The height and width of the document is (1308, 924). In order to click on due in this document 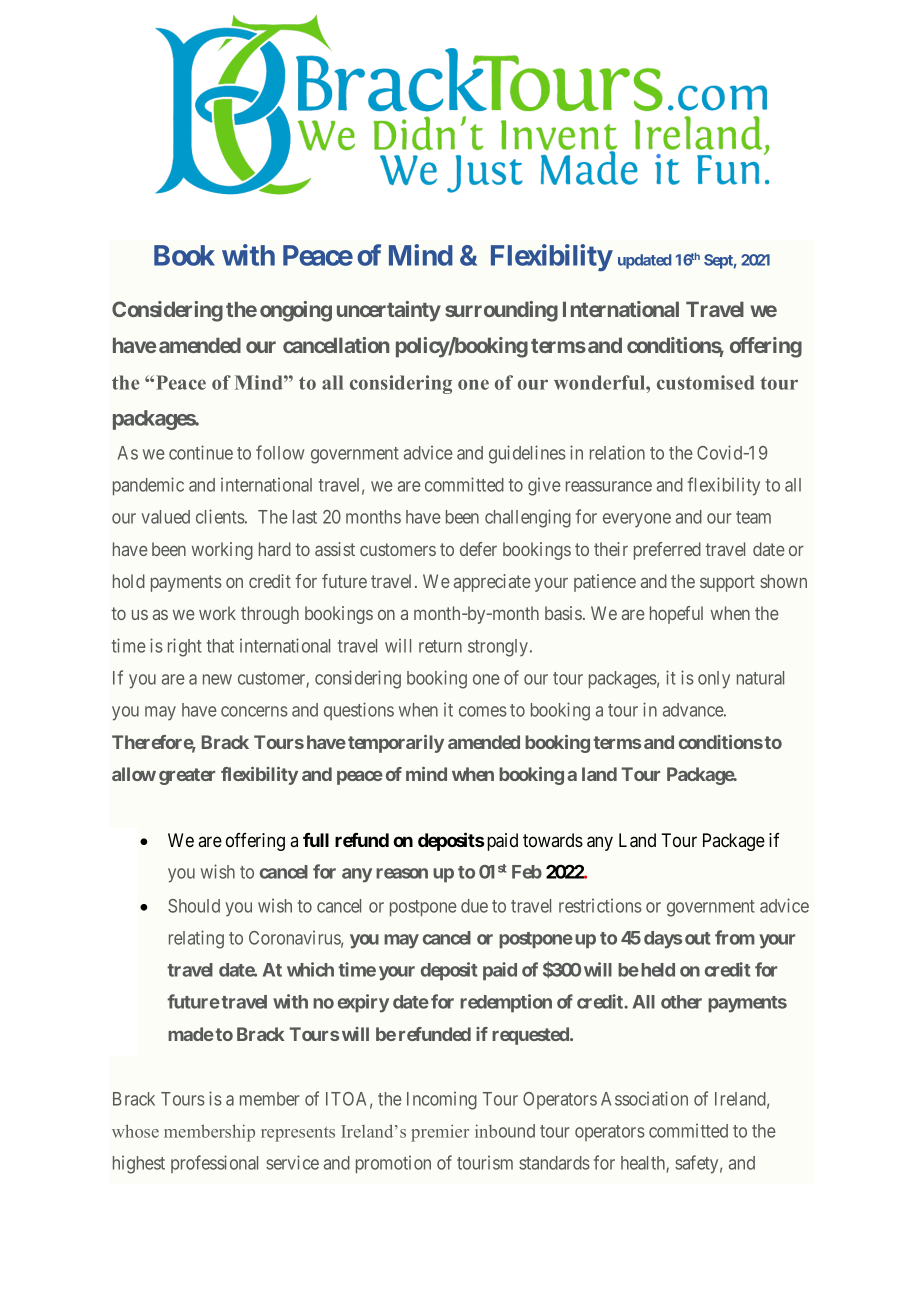, I will do `click(474, 906)`.
